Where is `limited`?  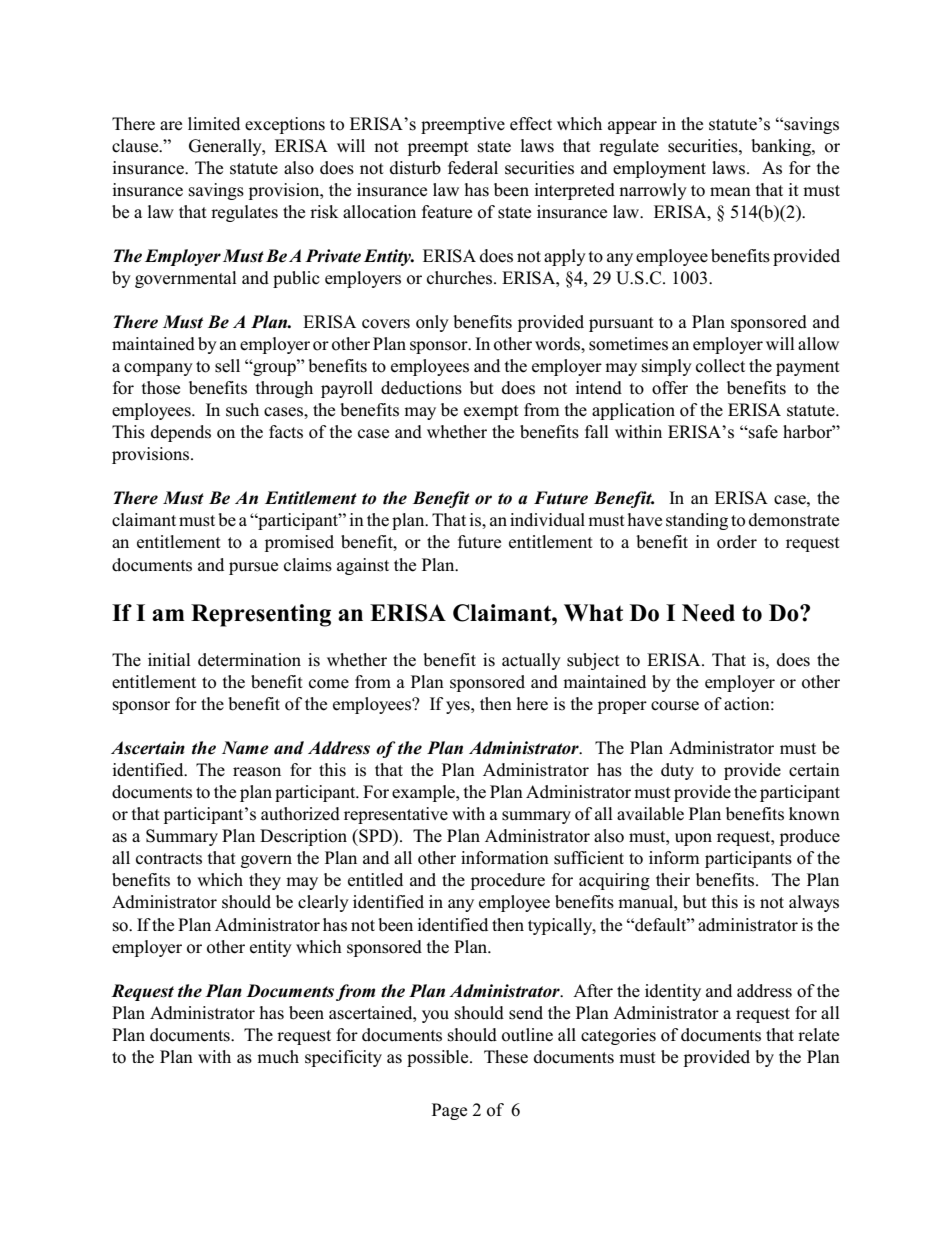
limited is located at coordinates (214, 123).
